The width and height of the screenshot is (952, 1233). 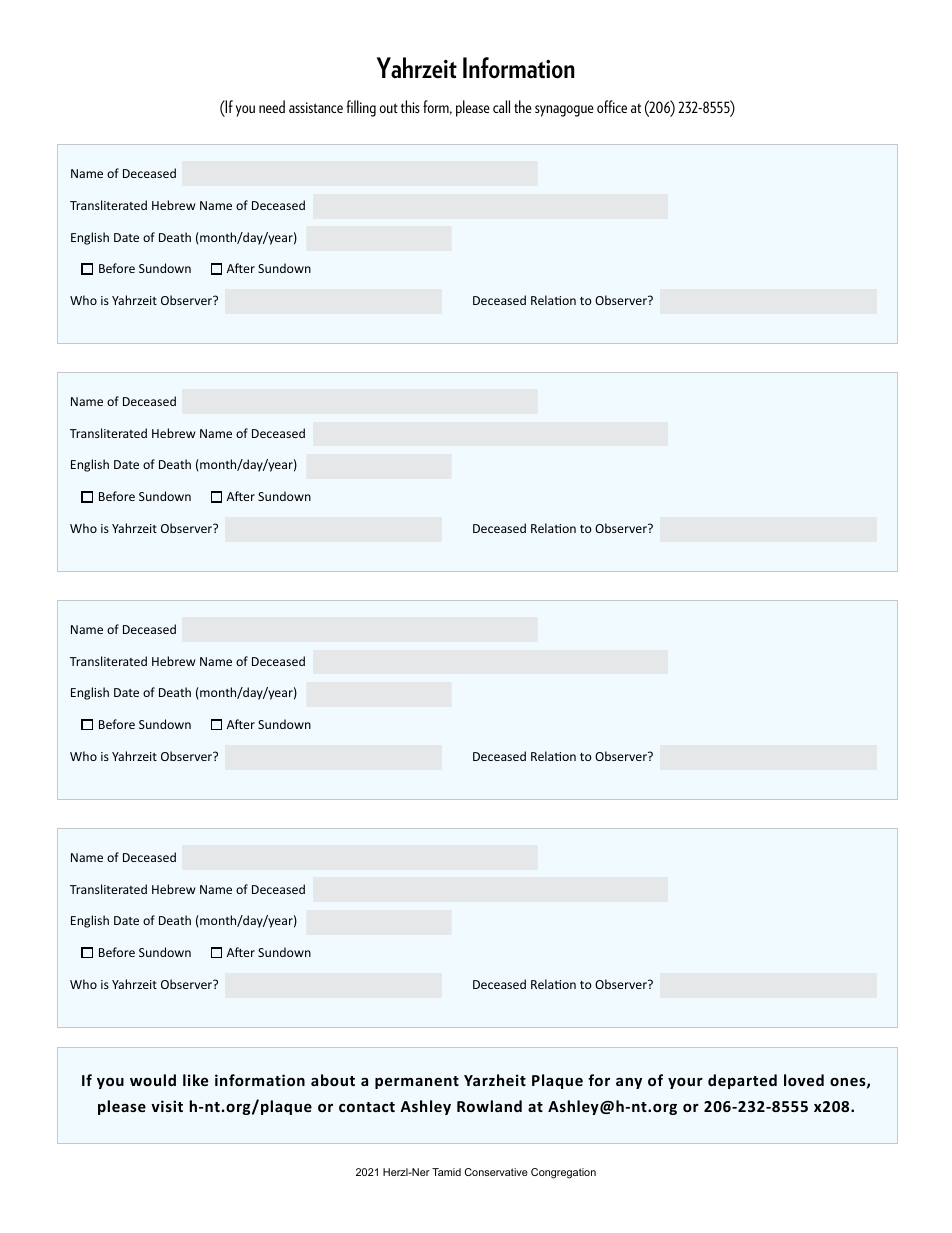 I want to click on call, so click(x=501, y=106).
